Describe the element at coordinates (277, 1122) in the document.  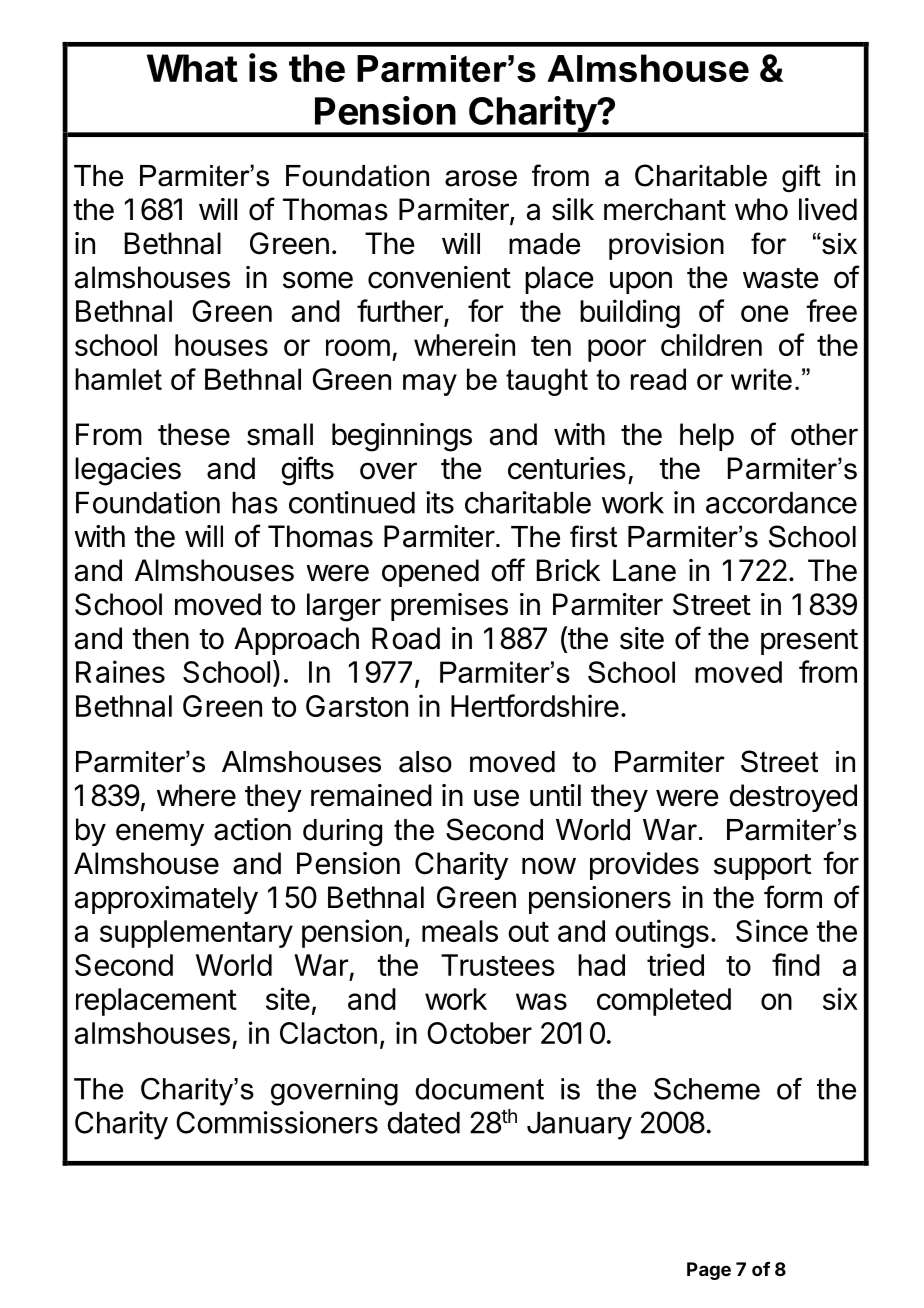
I see `Commissioners` at that location.
